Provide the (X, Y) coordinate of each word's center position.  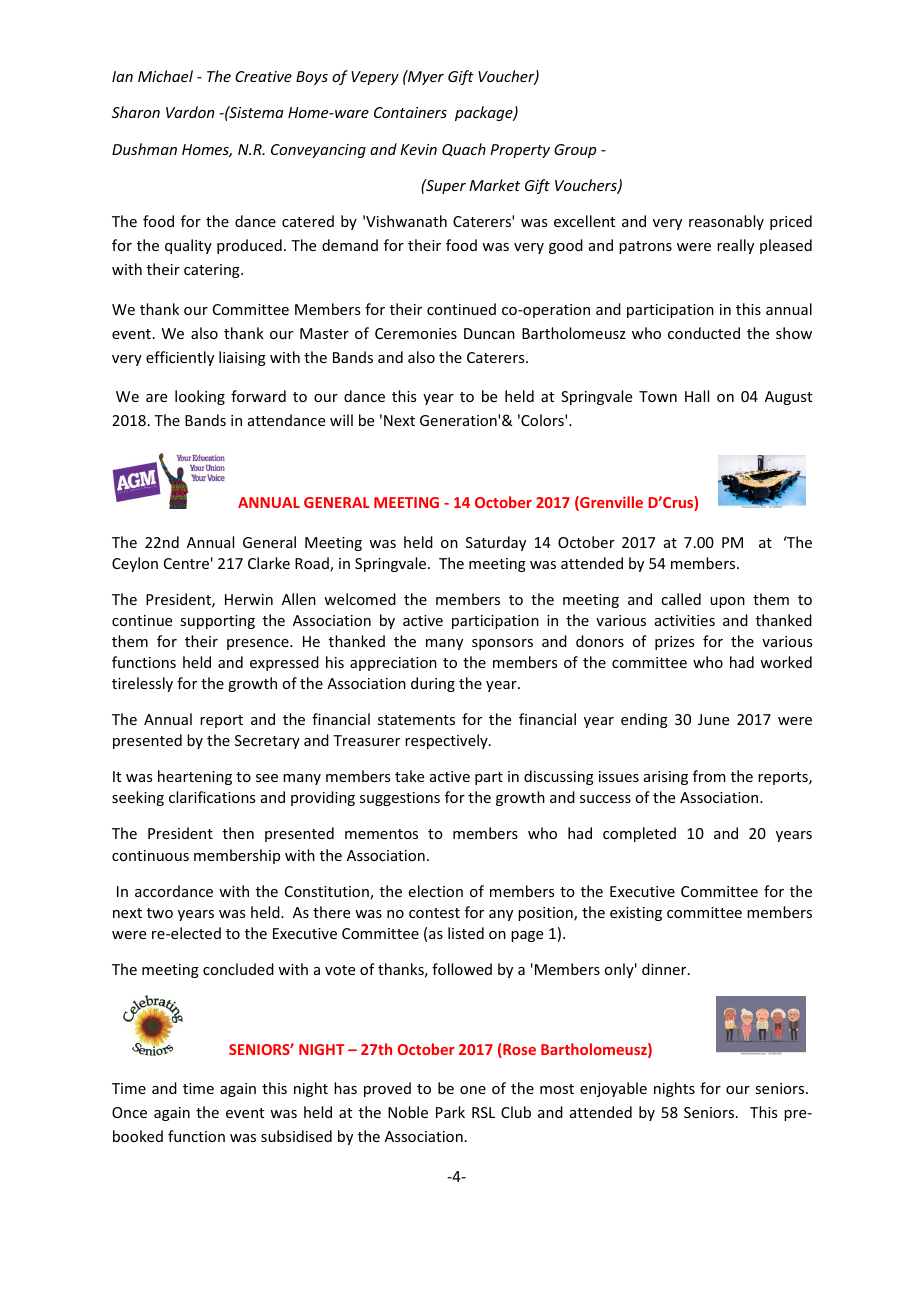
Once (129, 1112)
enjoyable (613, 1089)
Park (450, 1112)
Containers (410, 112)
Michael (165, 76)
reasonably (726, 222)
